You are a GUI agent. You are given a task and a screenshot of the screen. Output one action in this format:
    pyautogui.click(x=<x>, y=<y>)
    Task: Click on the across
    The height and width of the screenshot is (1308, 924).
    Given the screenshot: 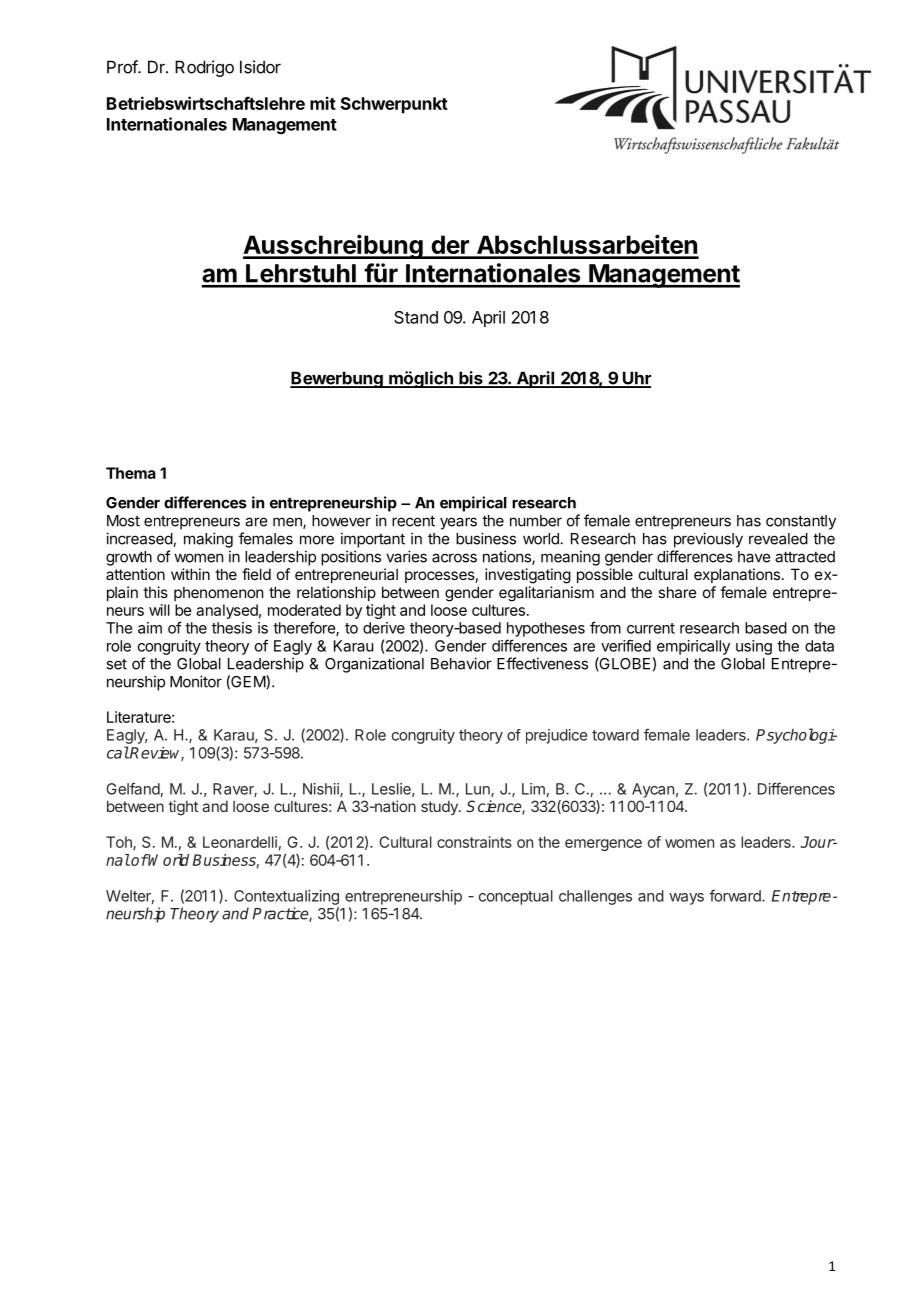 What is the action you would take?
    pyautogui.click(x=454, y=558)
